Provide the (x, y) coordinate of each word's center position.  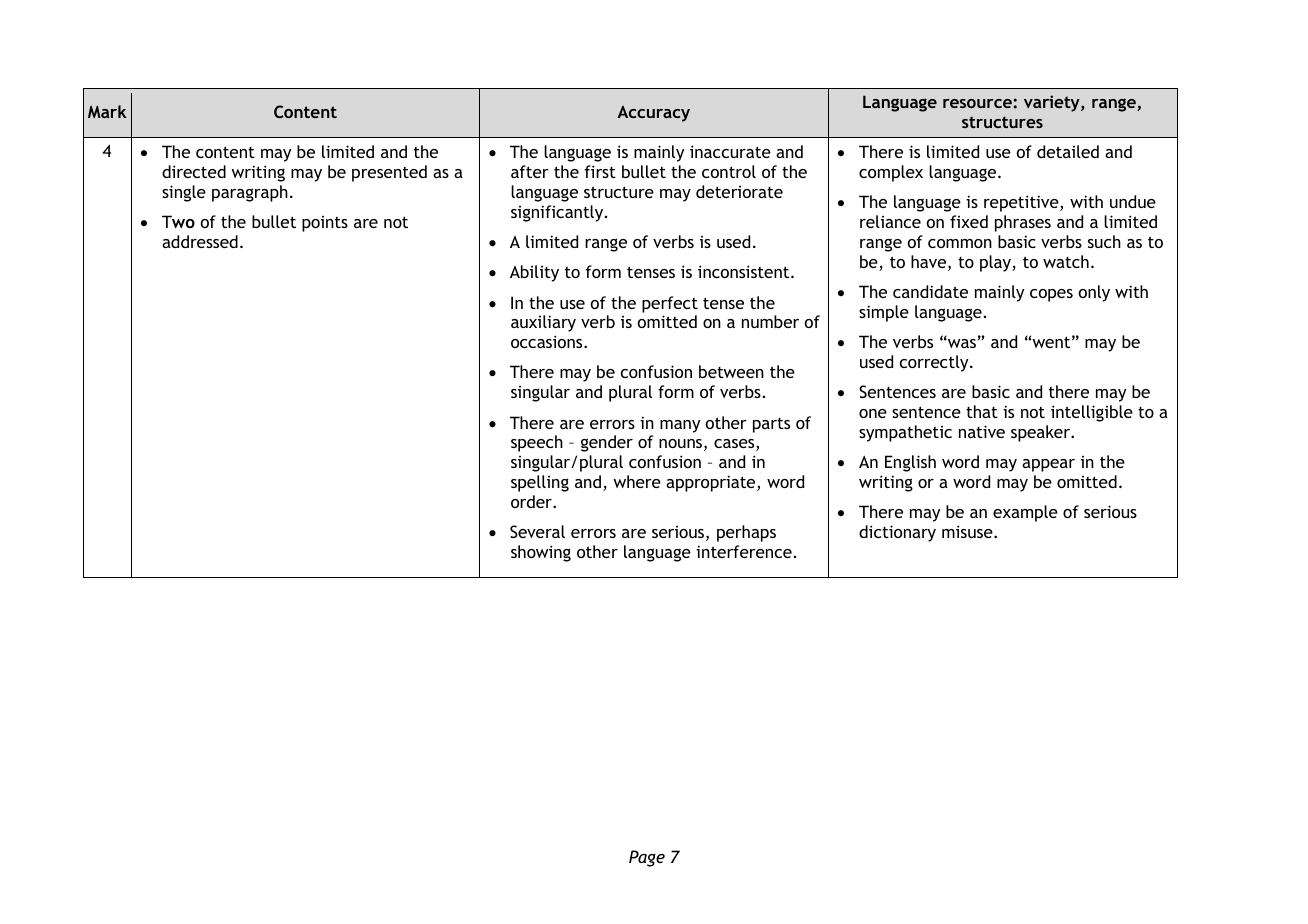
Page (647, 858)
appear (1048, 465)
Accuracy (653, 113)
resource (977, 103)
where (637, 481)
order (532, 501)
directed (194, 171)
